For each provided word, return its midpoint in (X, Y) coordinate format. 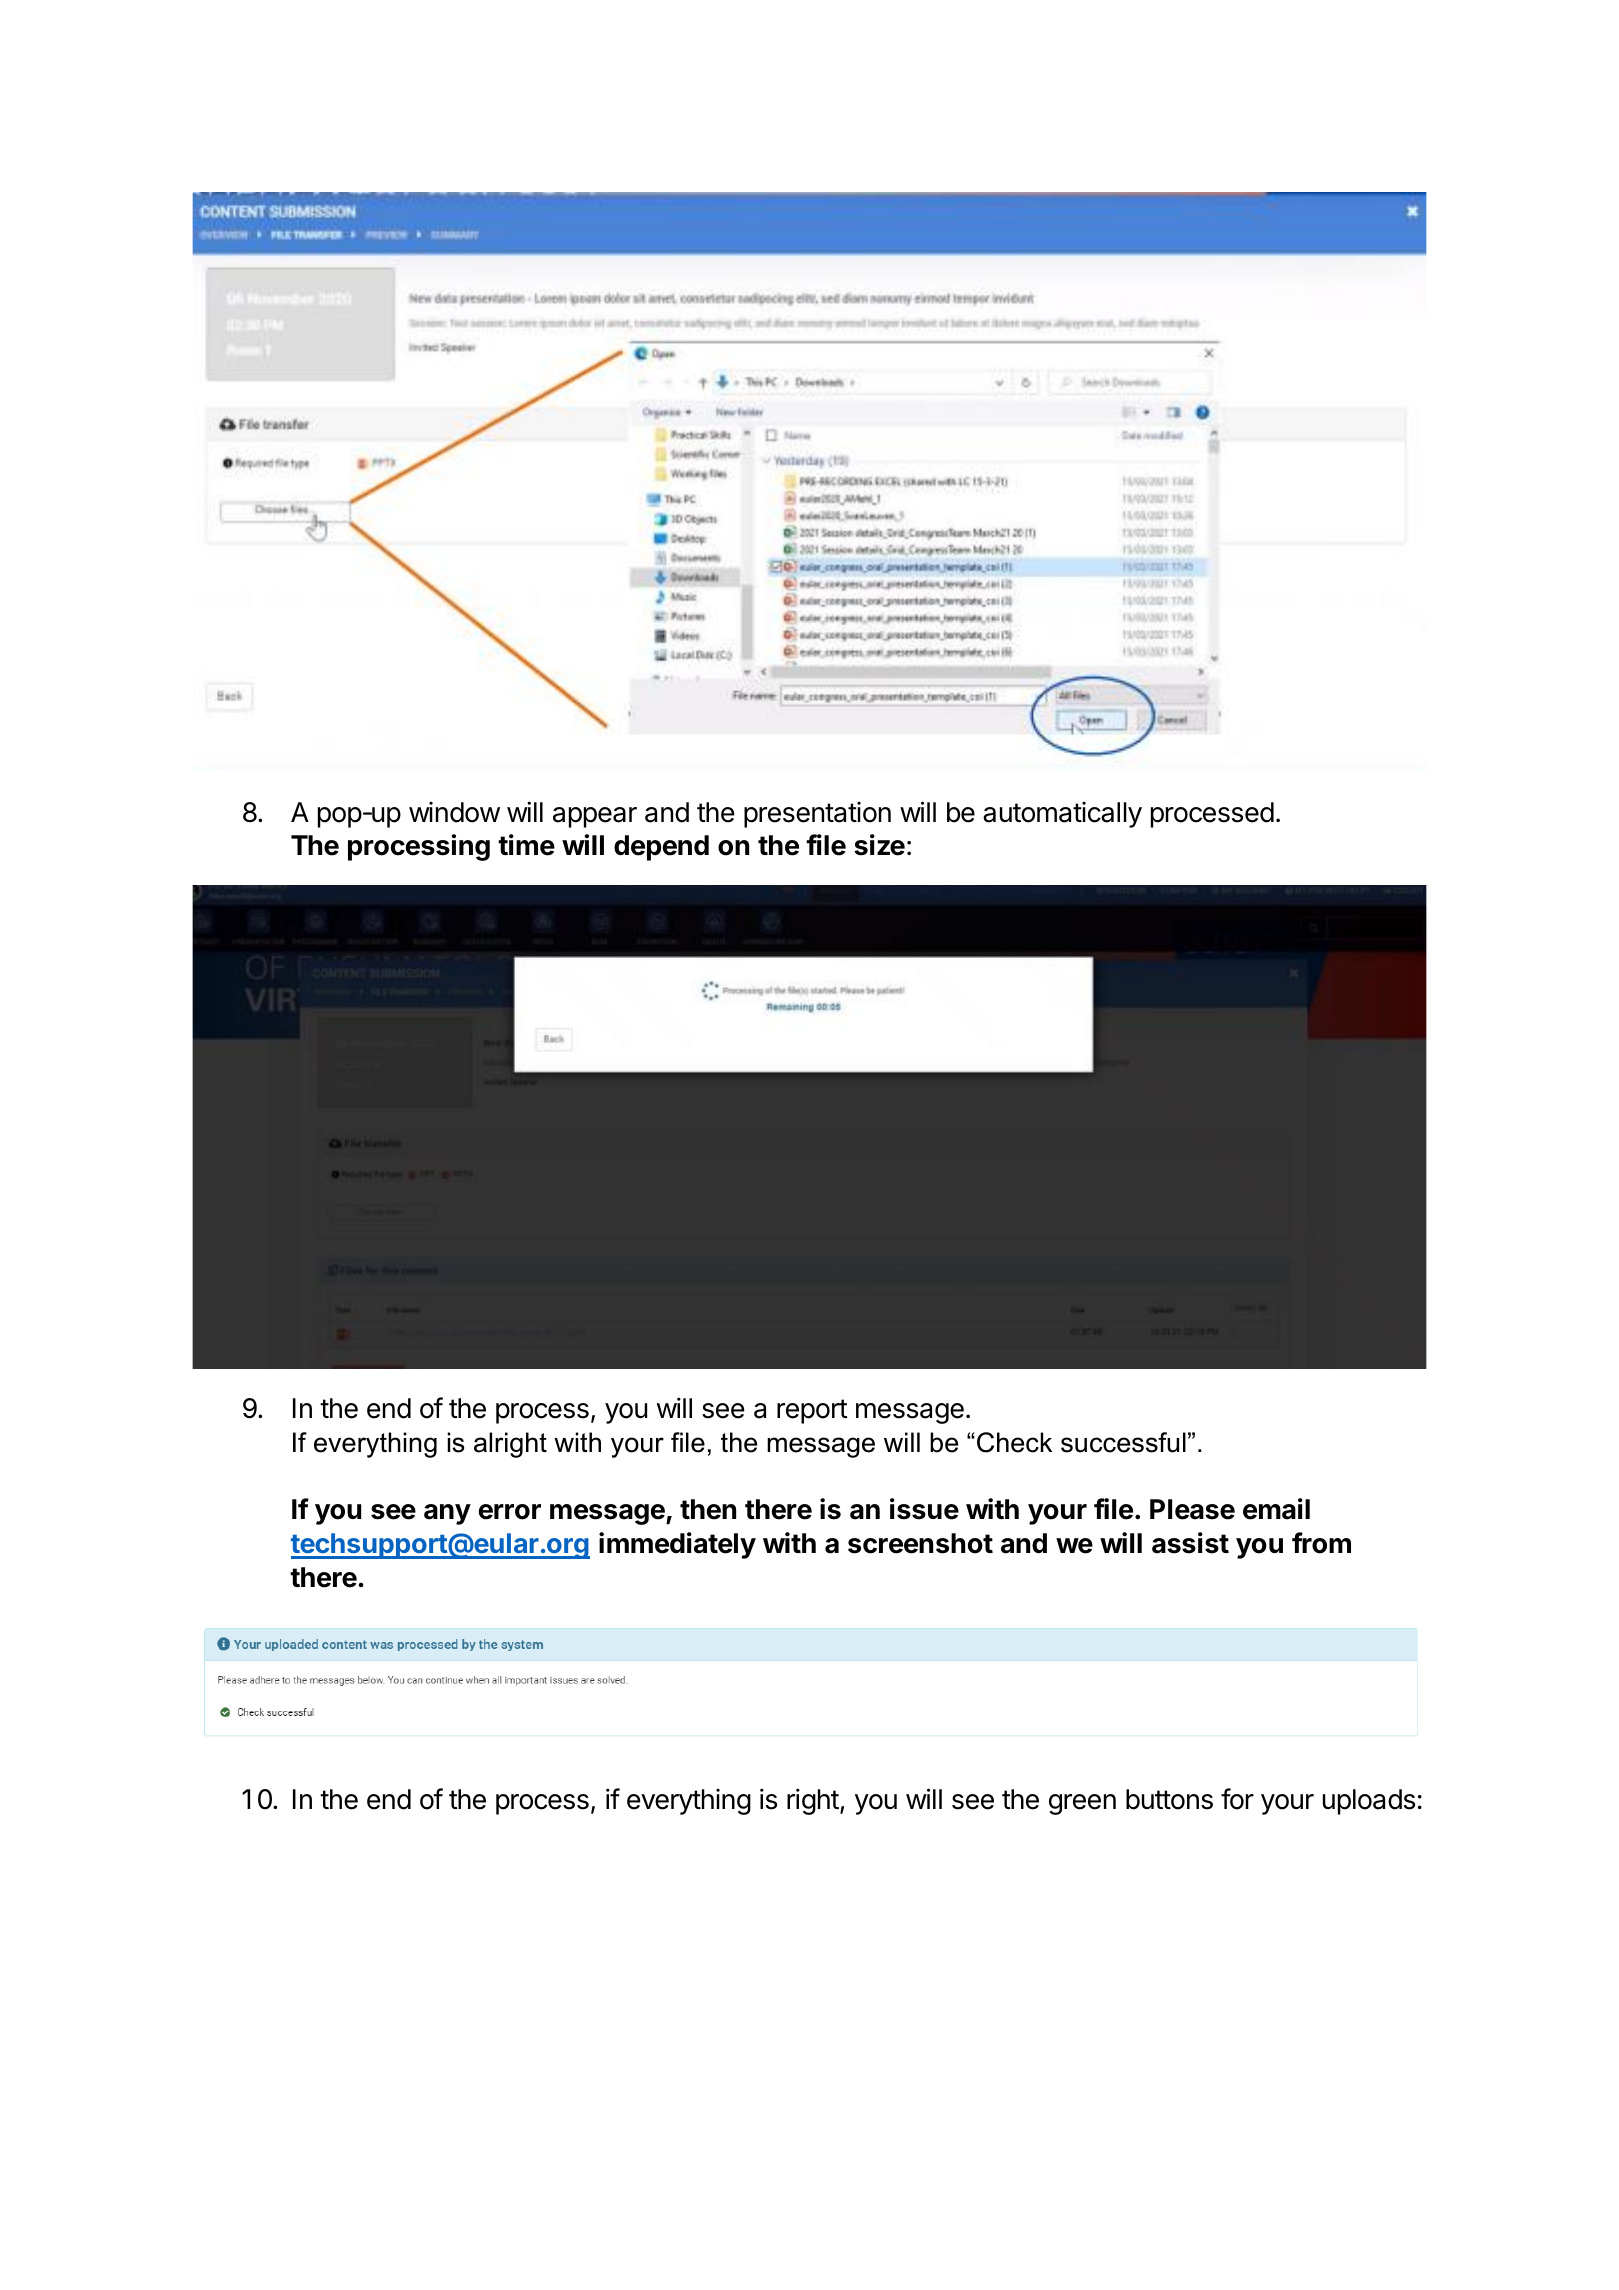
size (879, 845)
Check (1014, 1442)
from (1321, 1543)
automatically (1062, 815)
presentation (817, 815)
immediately (677, 1545)
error (510, 1512)
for (1237, 1799)
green (1082, 1804)
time (526, 845)
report (812, 1411)
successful (1123, 1442)
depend (661, 848)
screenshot (920, 1543)
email (1276, 1509)
